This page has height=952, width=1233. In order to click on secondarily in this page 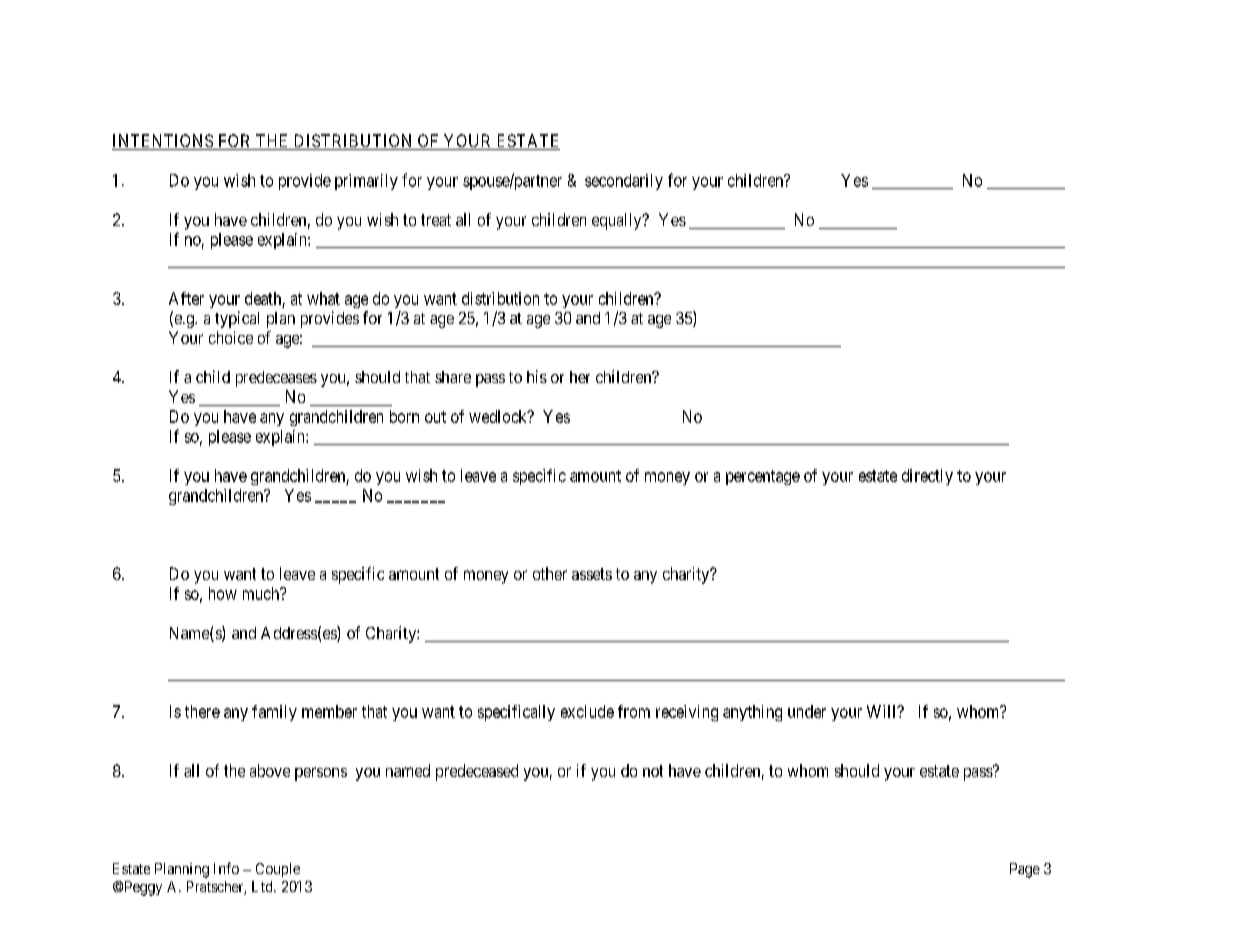, I will do `click(624, 182)`.
